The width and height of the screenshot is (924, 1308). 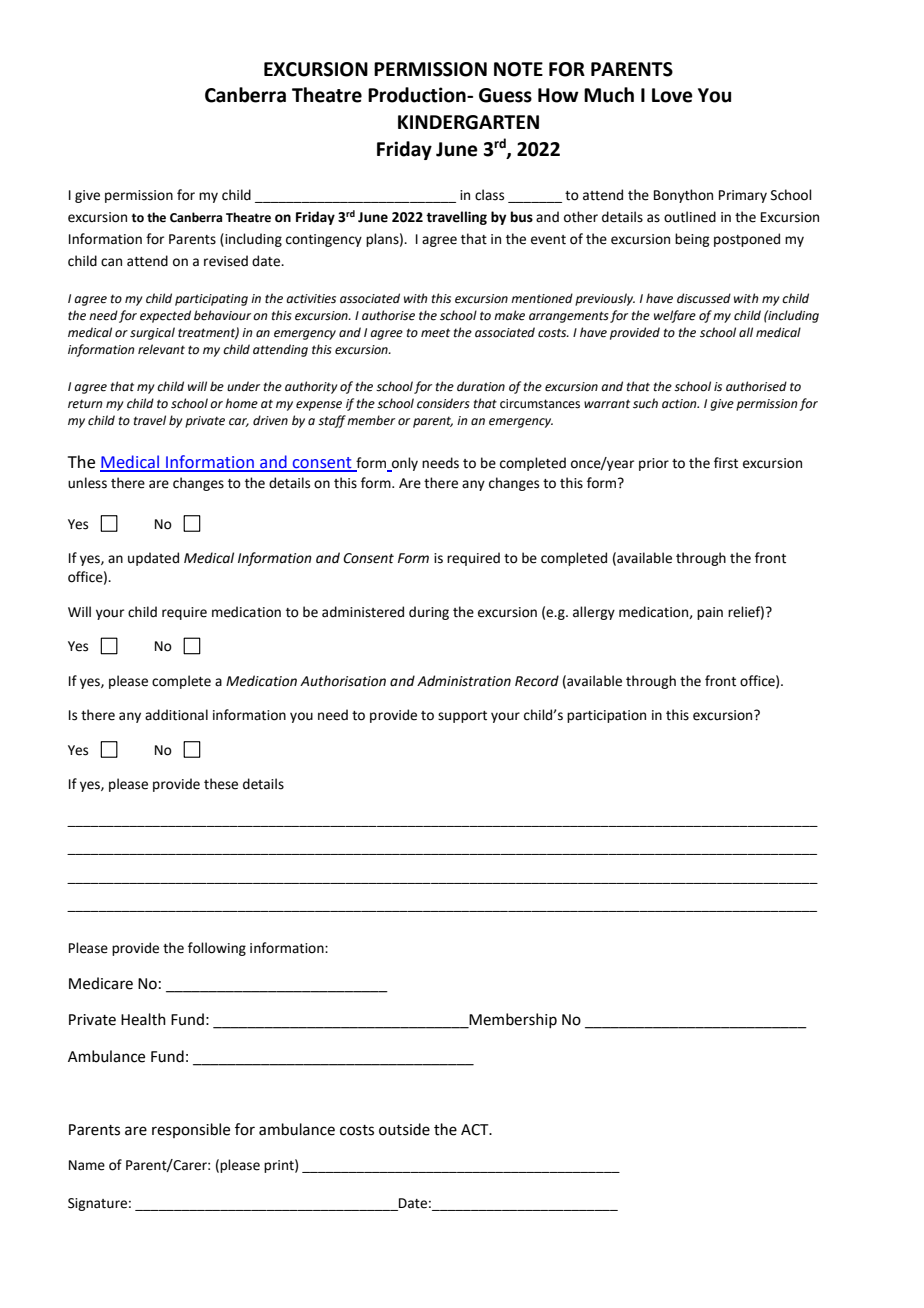 What do you see at coordinates (226, 261) in the screenshot?
I see `revised` at bounding box center [226, 261].
